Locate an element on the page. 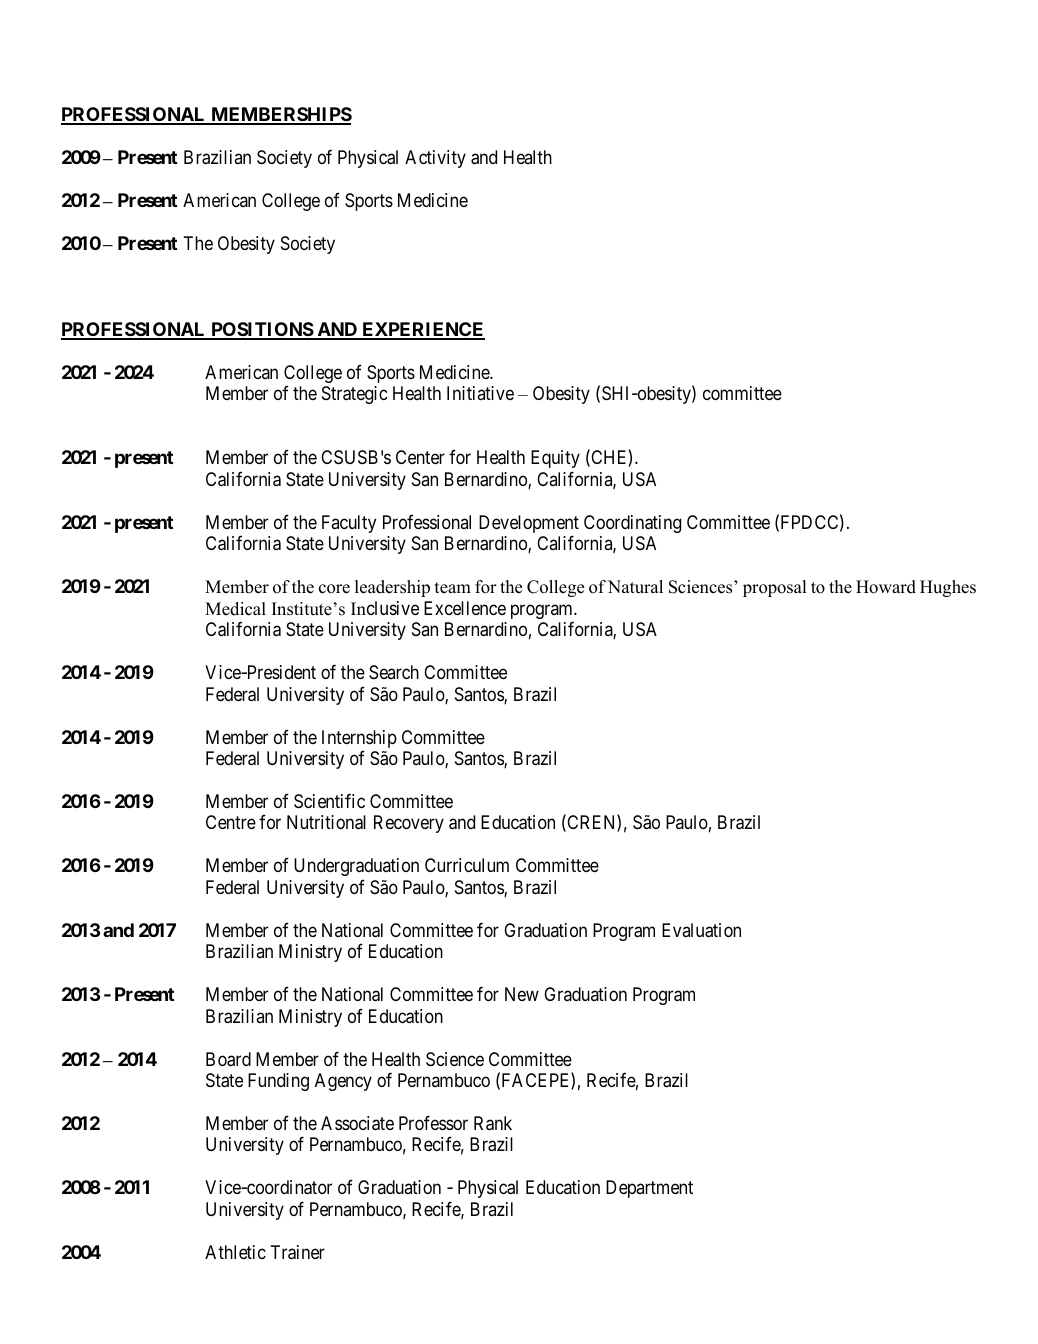 The height and width of the page is (1344, 1038). Howard is located at coordinates (886, 587).
